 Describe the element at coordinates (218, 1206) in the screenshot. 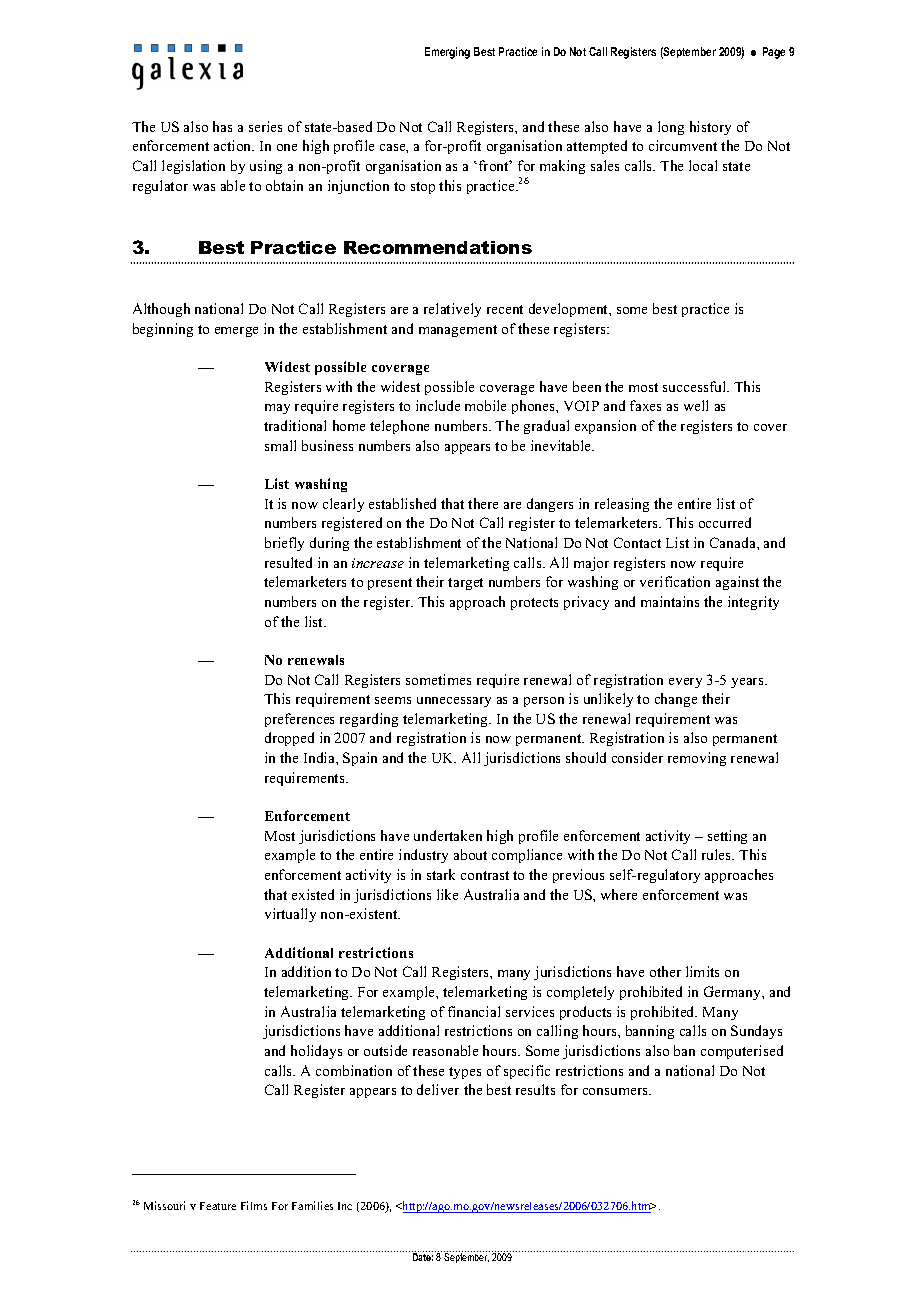

I see `Feature` at that location.
